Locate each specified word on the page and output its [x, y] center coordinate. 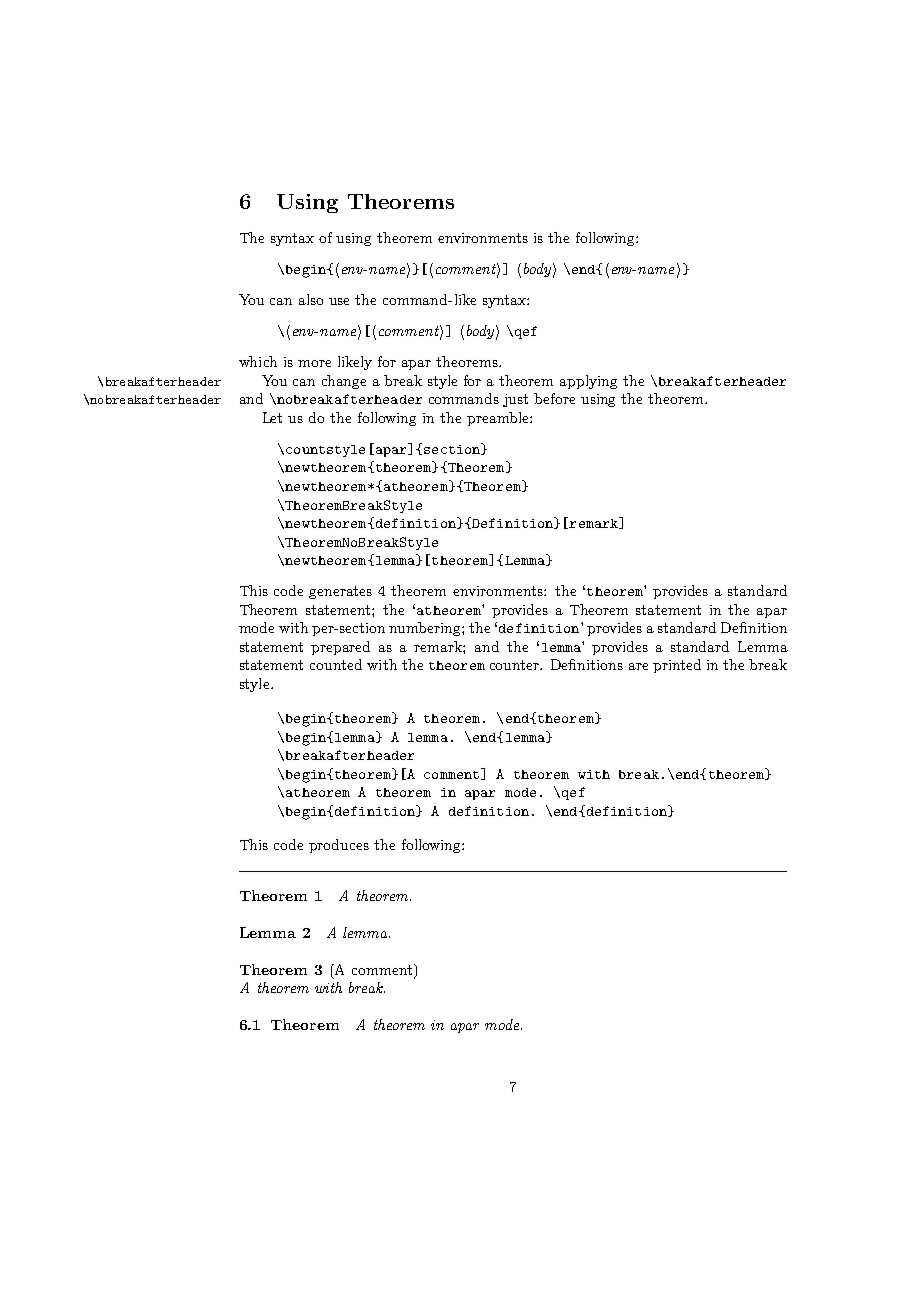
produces [339, 846]
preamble [499, 419]
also [311, 299]
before [554, 398]
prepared [340, 648]
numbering [426, 629]
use [339, 301]
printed [677, 666]
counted [336, 664]
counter [516, 665]
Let [272, 417]
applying [588, 382]
